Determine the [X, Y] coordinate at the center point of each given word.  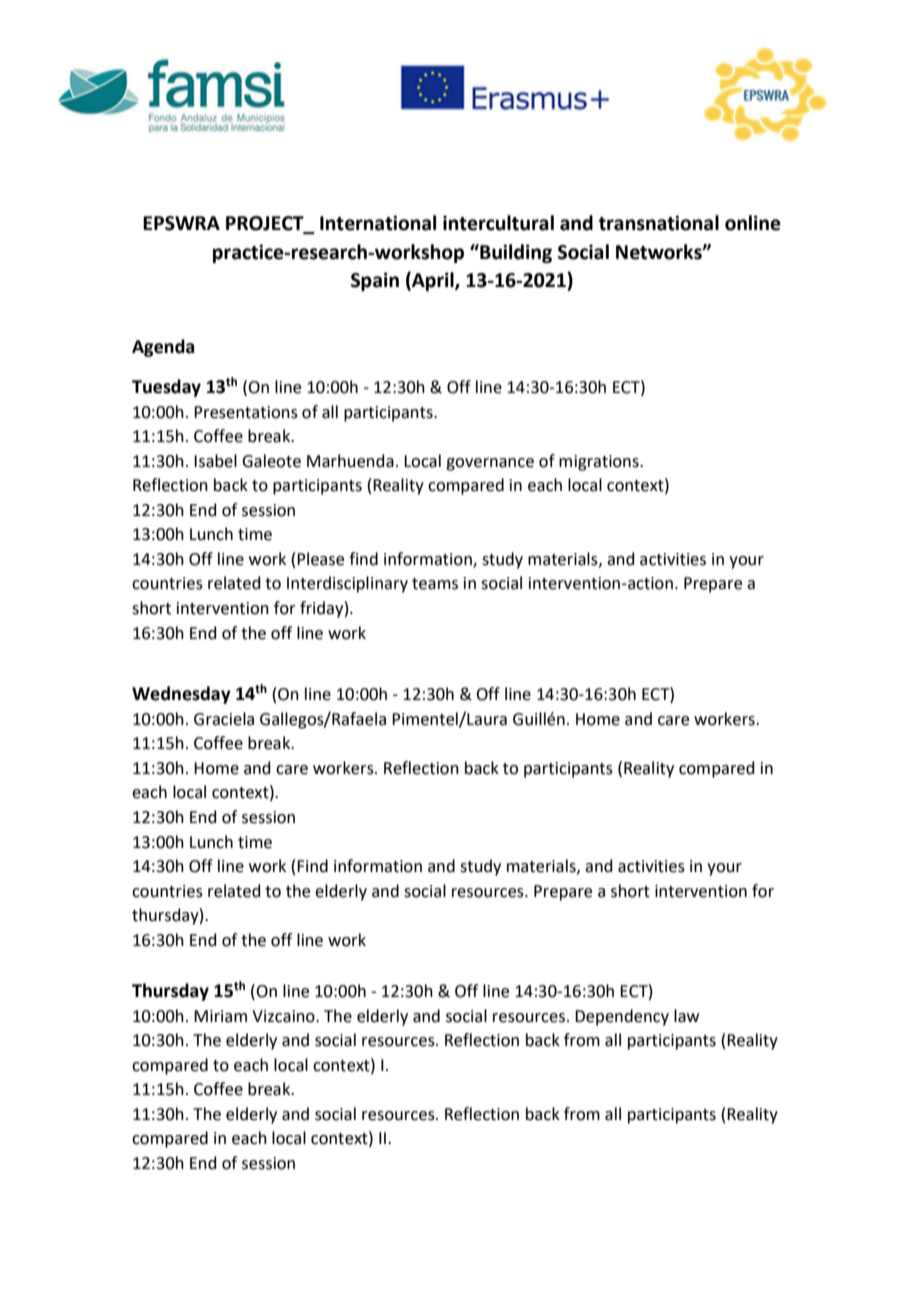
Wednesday [181, 695]
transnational [659, 223]
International [378, 223]
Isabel [215, 461]
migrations [600, 463]
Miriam [220, 1016]
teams [435, 584]
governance [490, 464]
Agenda [163, 348]
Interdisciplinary [347, 584]
